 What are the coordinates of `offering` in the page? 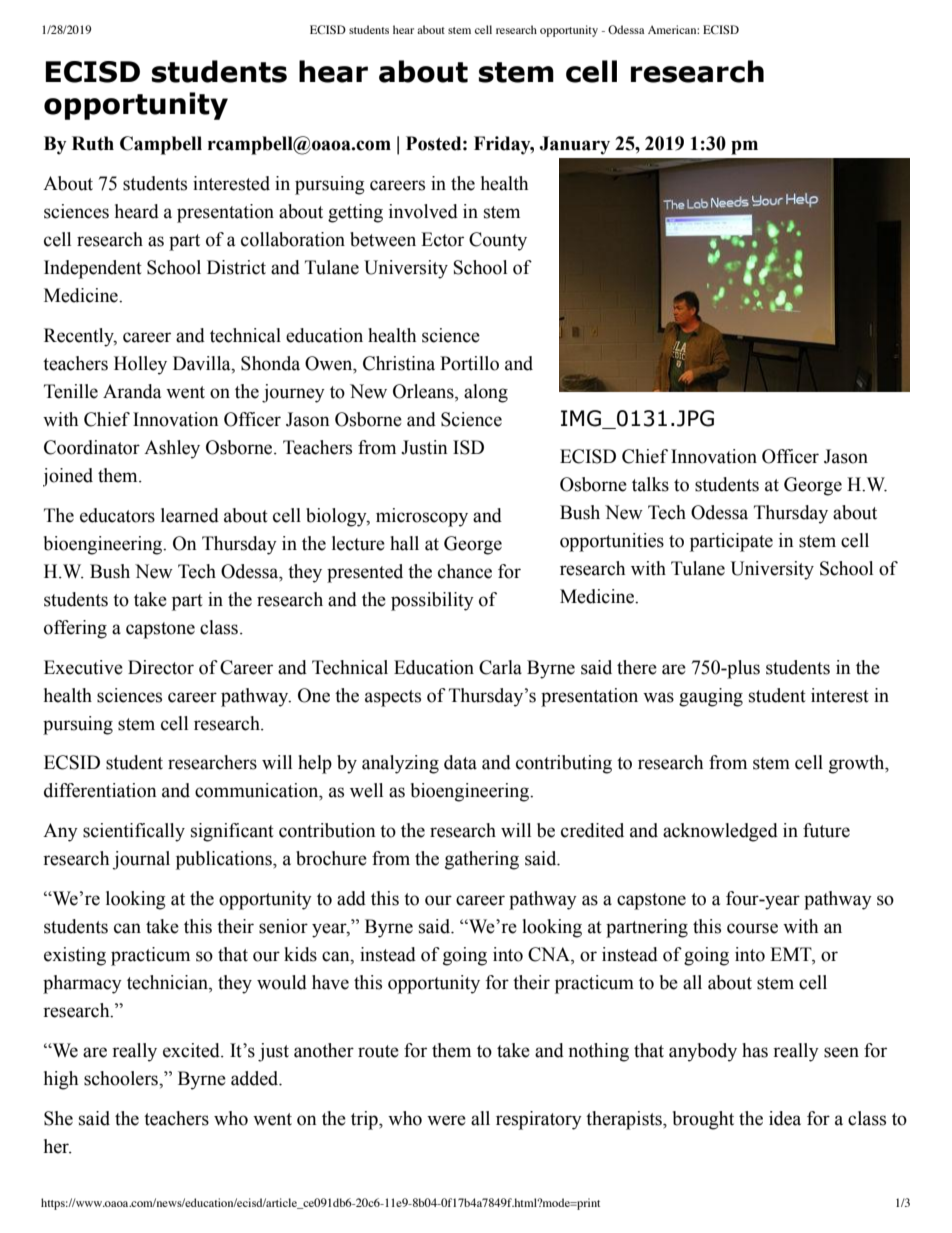 It's located at (75, 629).
